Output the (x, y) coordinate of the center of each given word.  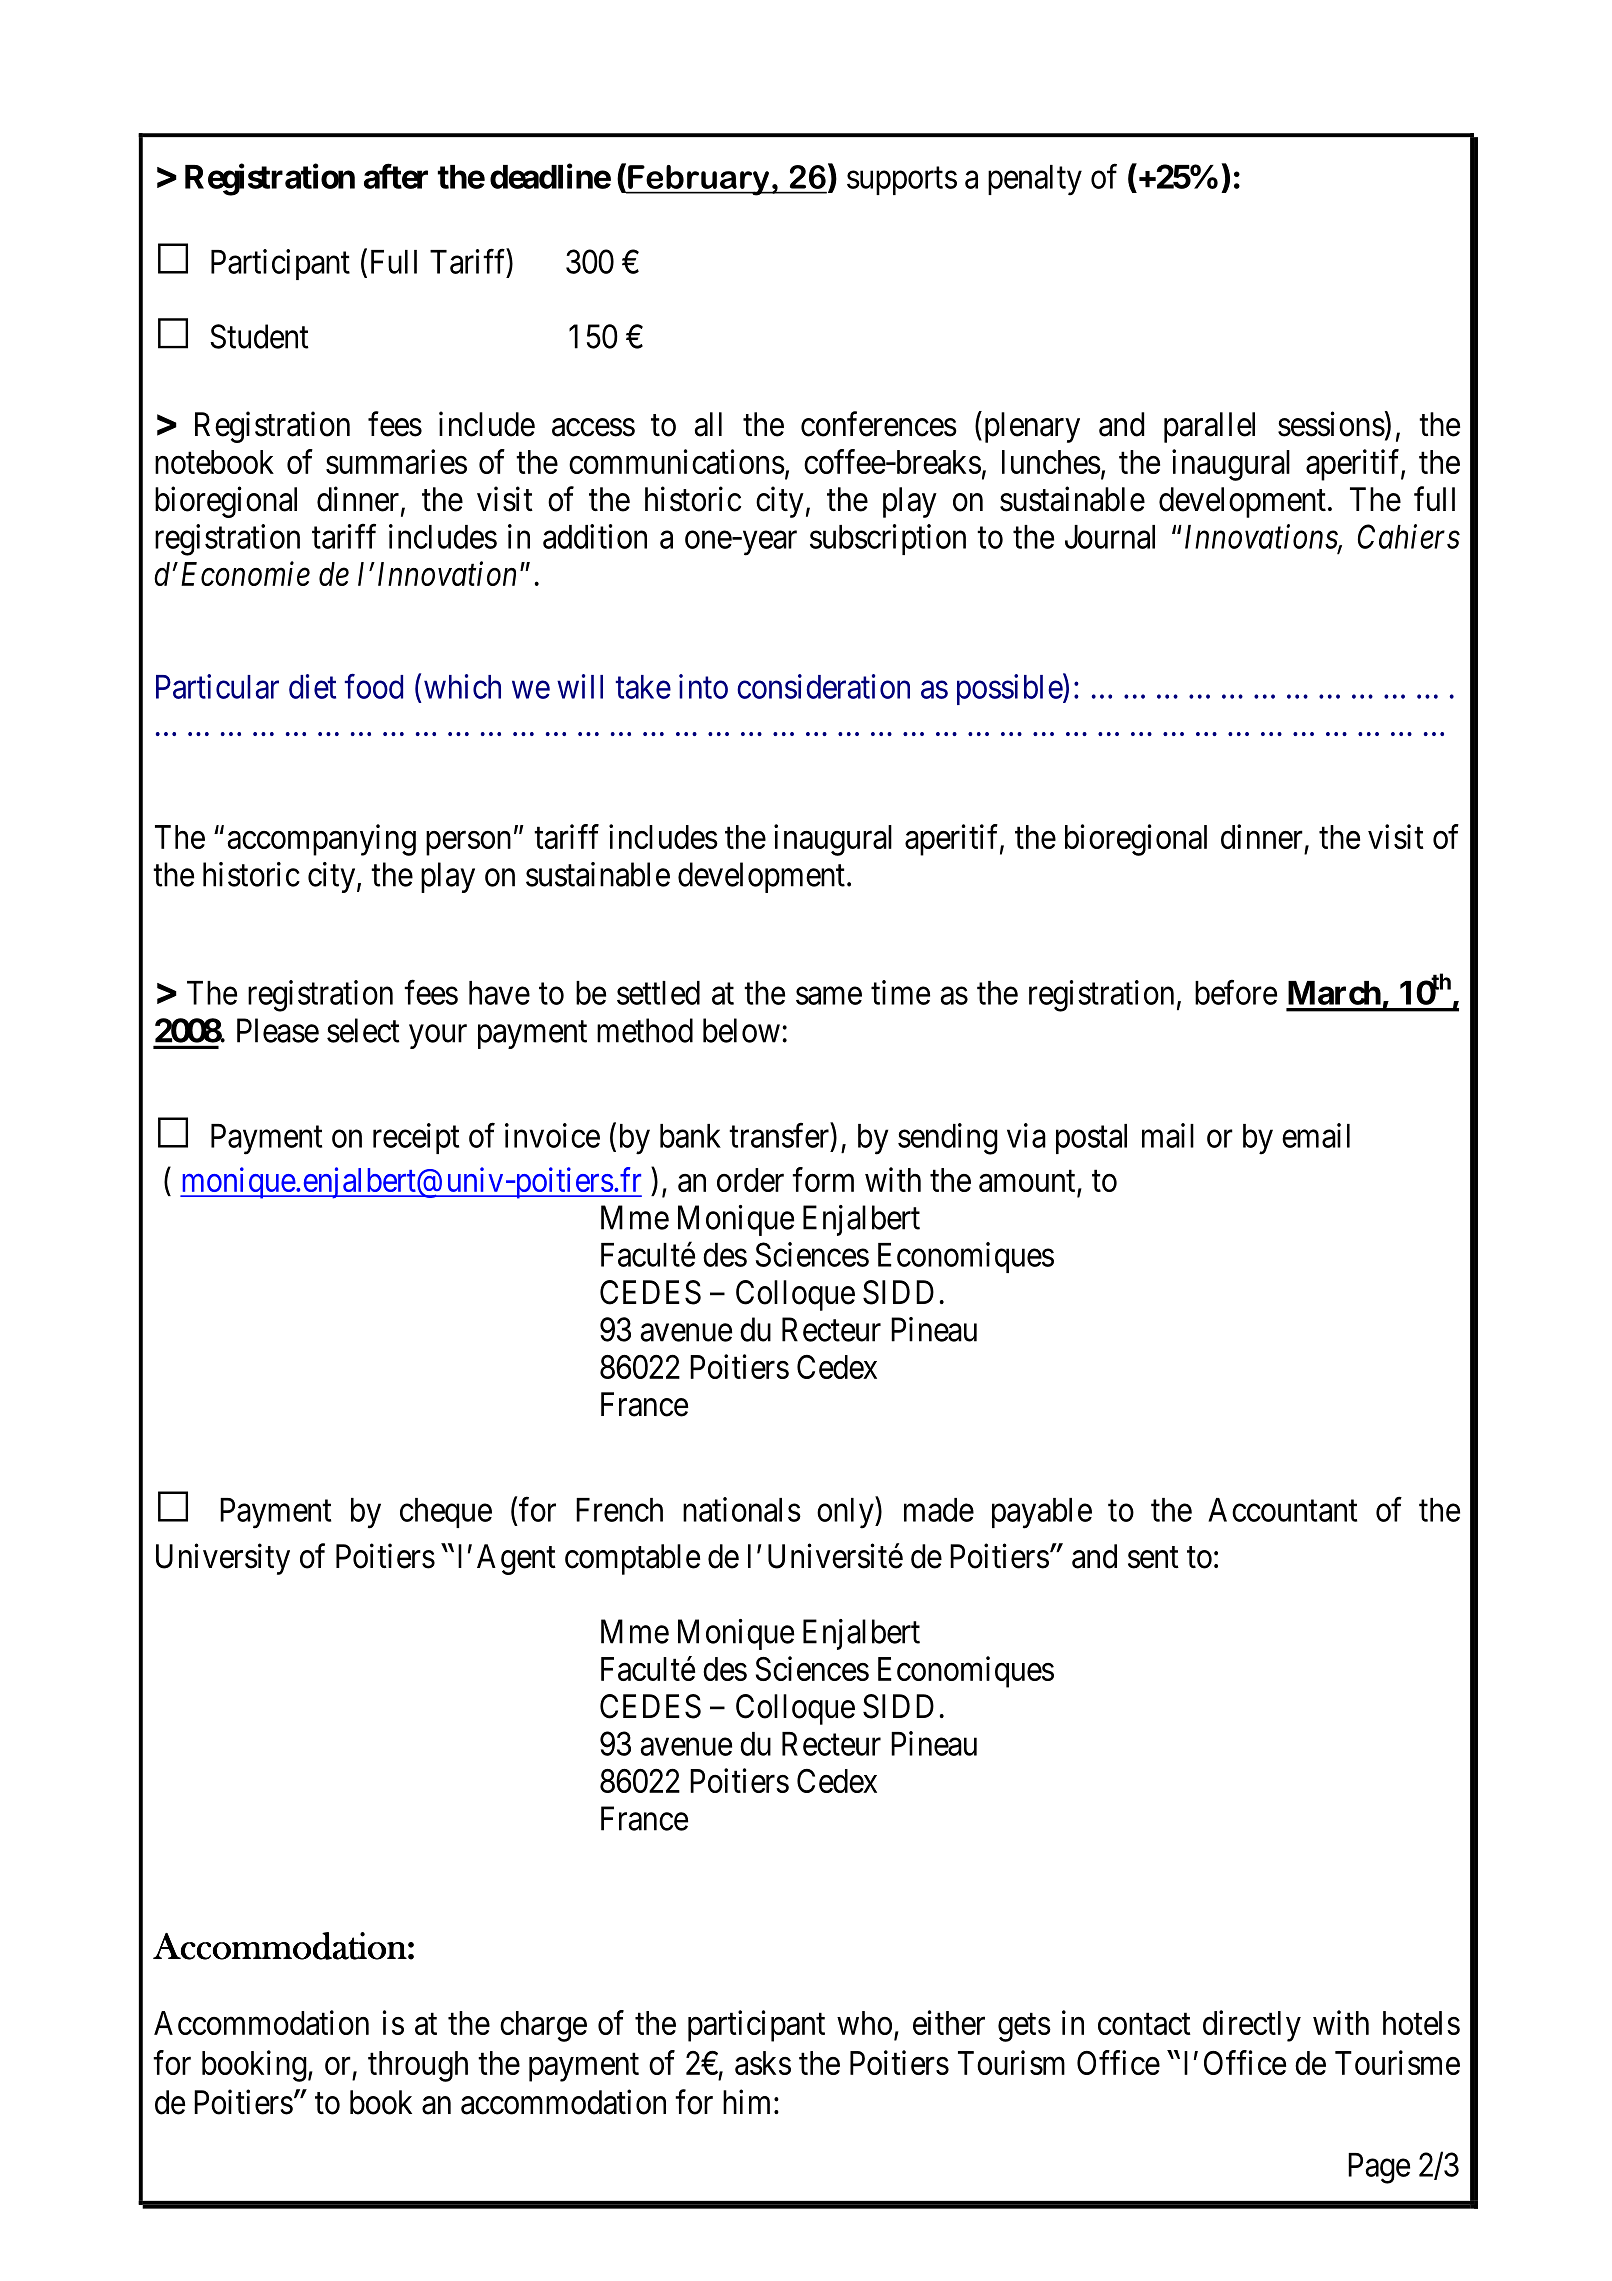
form (823, 1179)
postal (1091, 1139)
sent (1153, 1558)
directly (1252, 2026)
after (396, 176)
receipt (416, 1138)
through (418, 2066)
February (698, 180)
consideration (823, 686)
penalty (1035, 180)
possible (1010, 689)
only (846, 1513)
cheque (446, 1513)
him (746, 2101)
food (374, 686)
